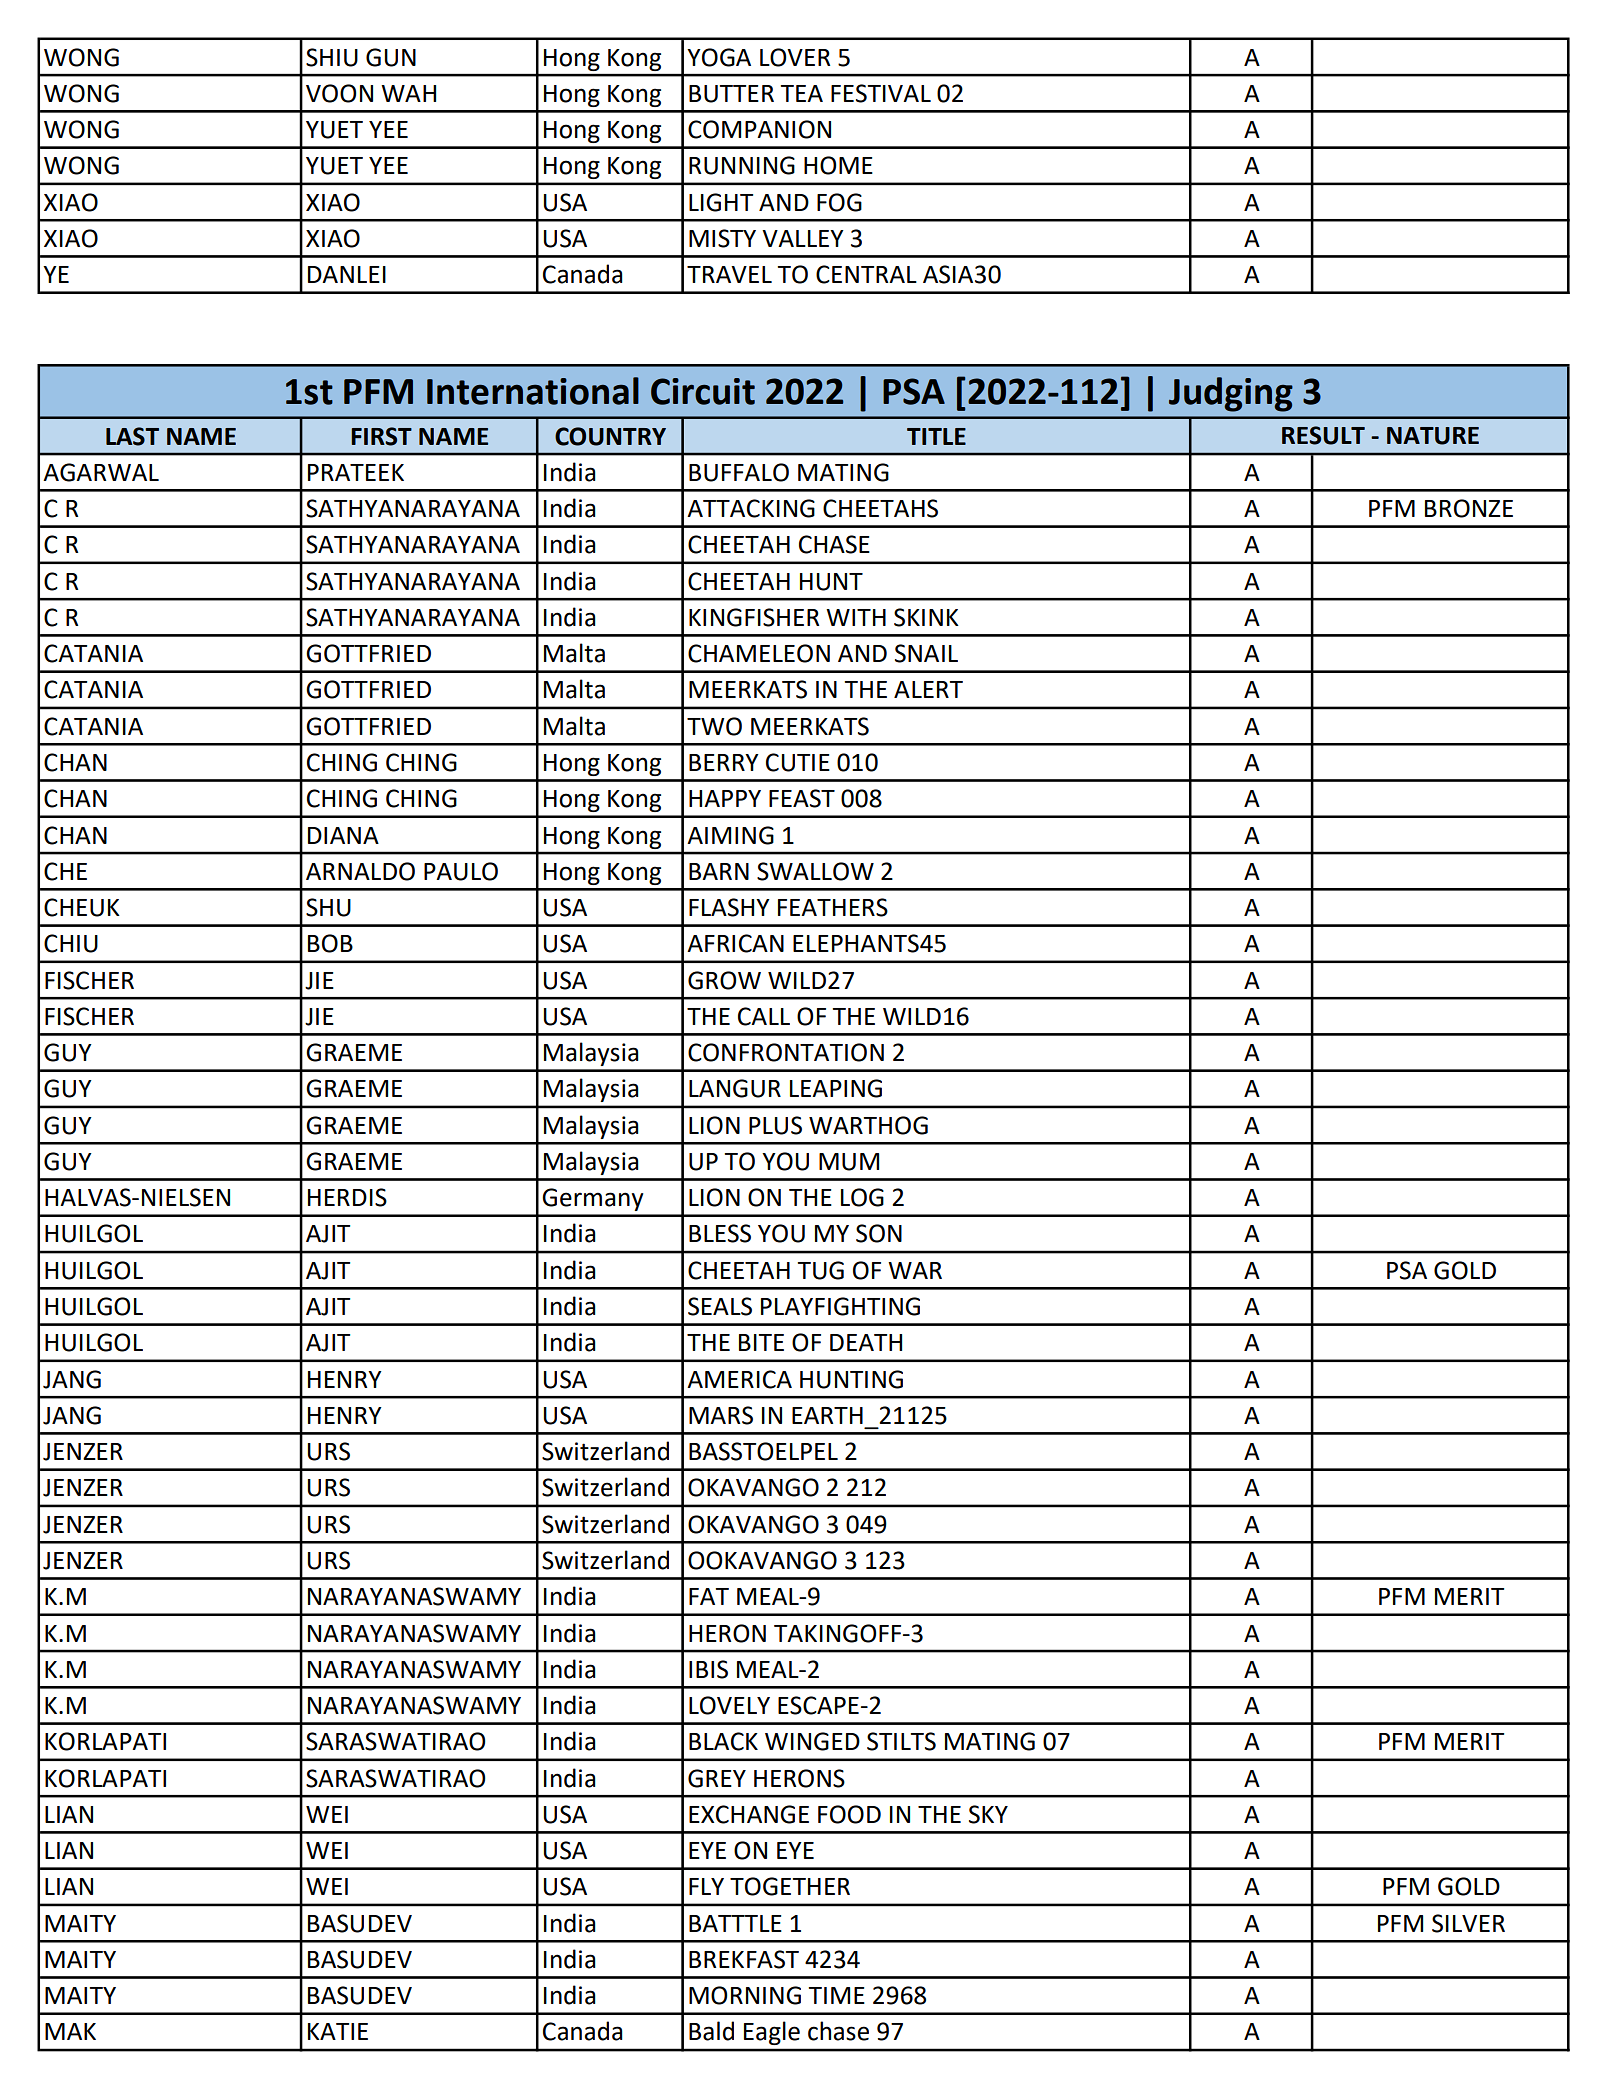 The width and height of the screenshot is (1623, 2100). Describe the element at coordinates (786, 1052) in the screenshot. I see `CONFRONTATION` at that location.
